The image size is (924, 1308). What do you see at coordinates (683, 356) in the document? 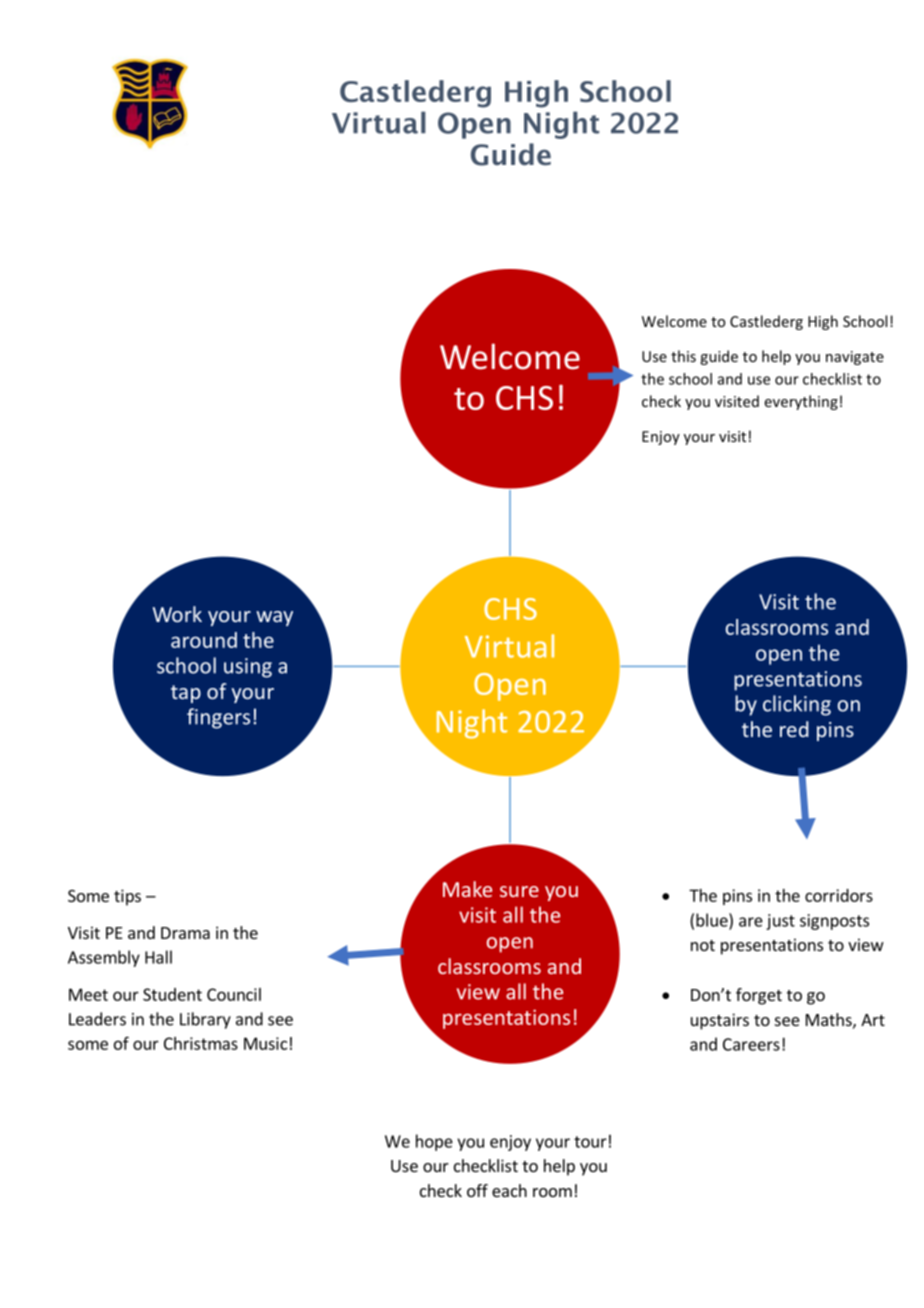
I see `this` at bounding box center [683, 356].
